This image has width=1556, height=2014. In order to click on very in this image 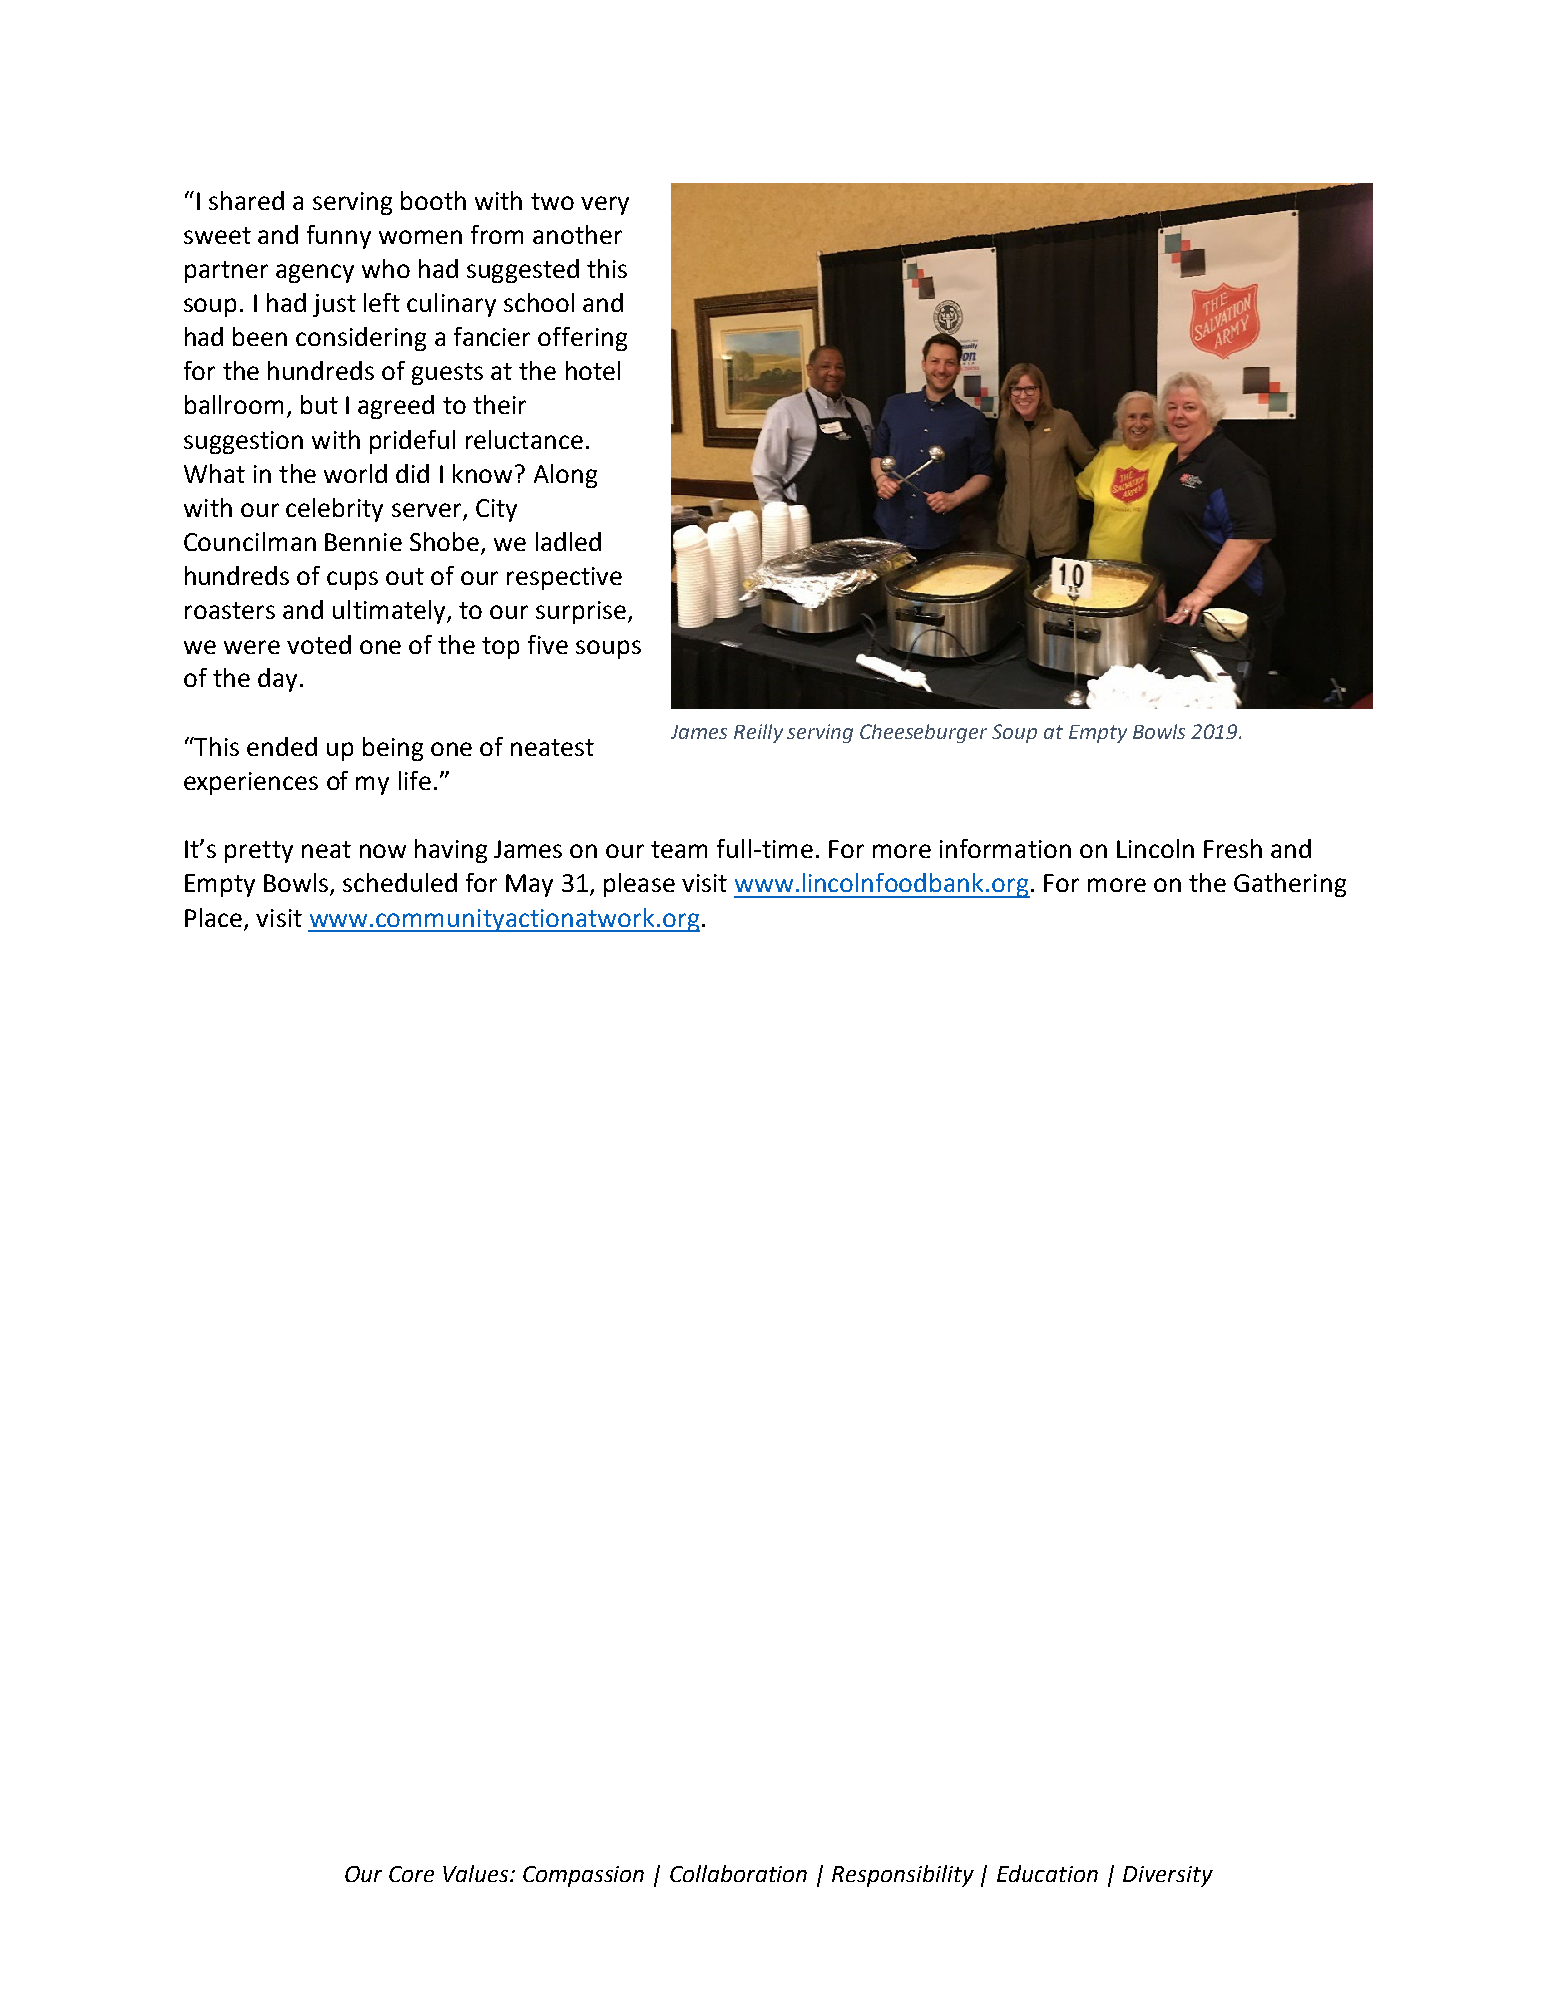, I will do `click(605, 205)`.
